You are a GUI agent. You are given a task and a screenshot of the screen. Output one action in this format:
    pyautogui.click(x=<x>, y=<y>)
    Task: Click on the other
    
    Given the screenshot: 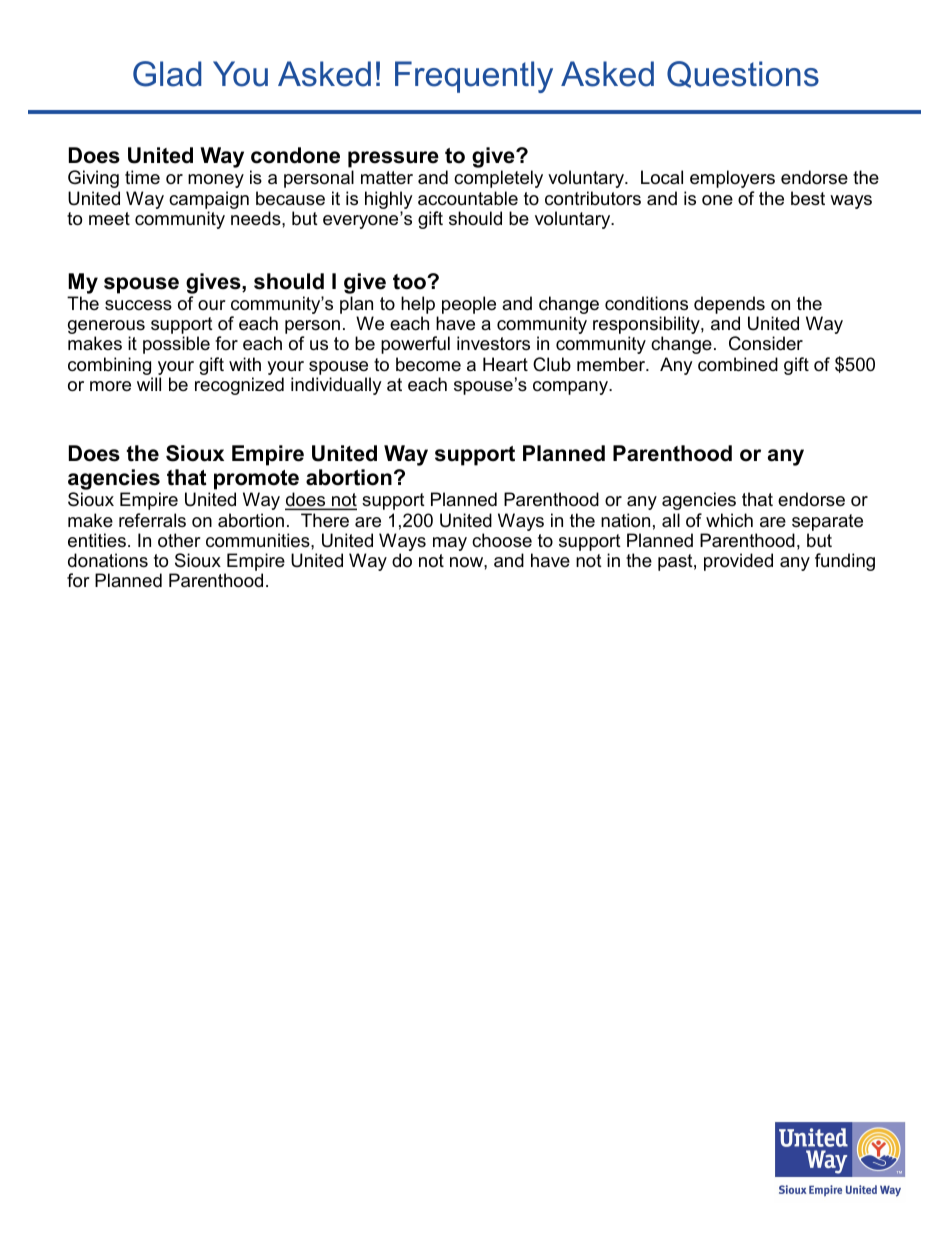 What is the action you would take?
    pyautogui.click(x=179, y=540)
